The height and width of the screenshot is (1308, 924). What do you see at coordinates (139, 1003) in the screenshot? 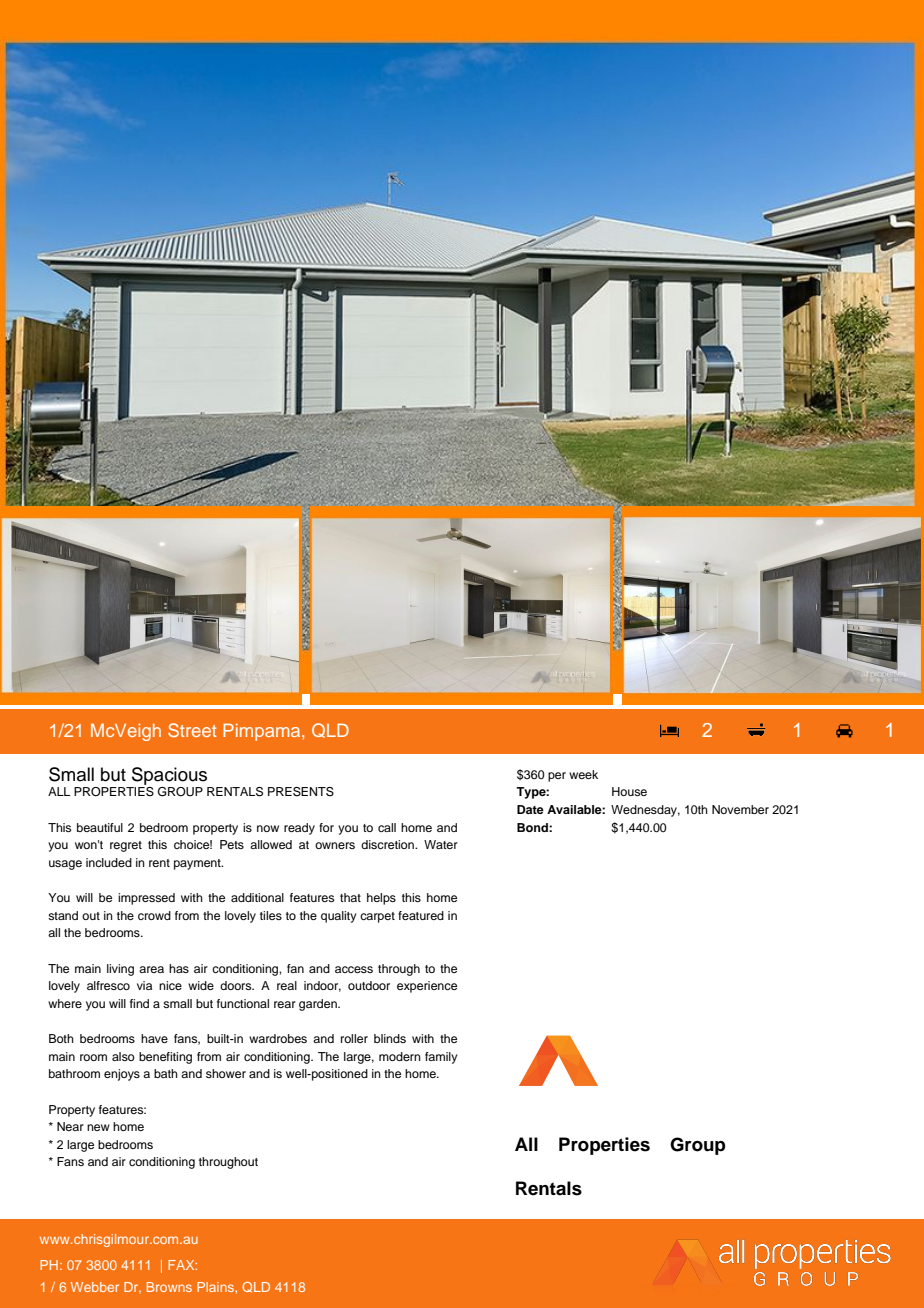
I see `find` at bounding box center [139, 1003].
